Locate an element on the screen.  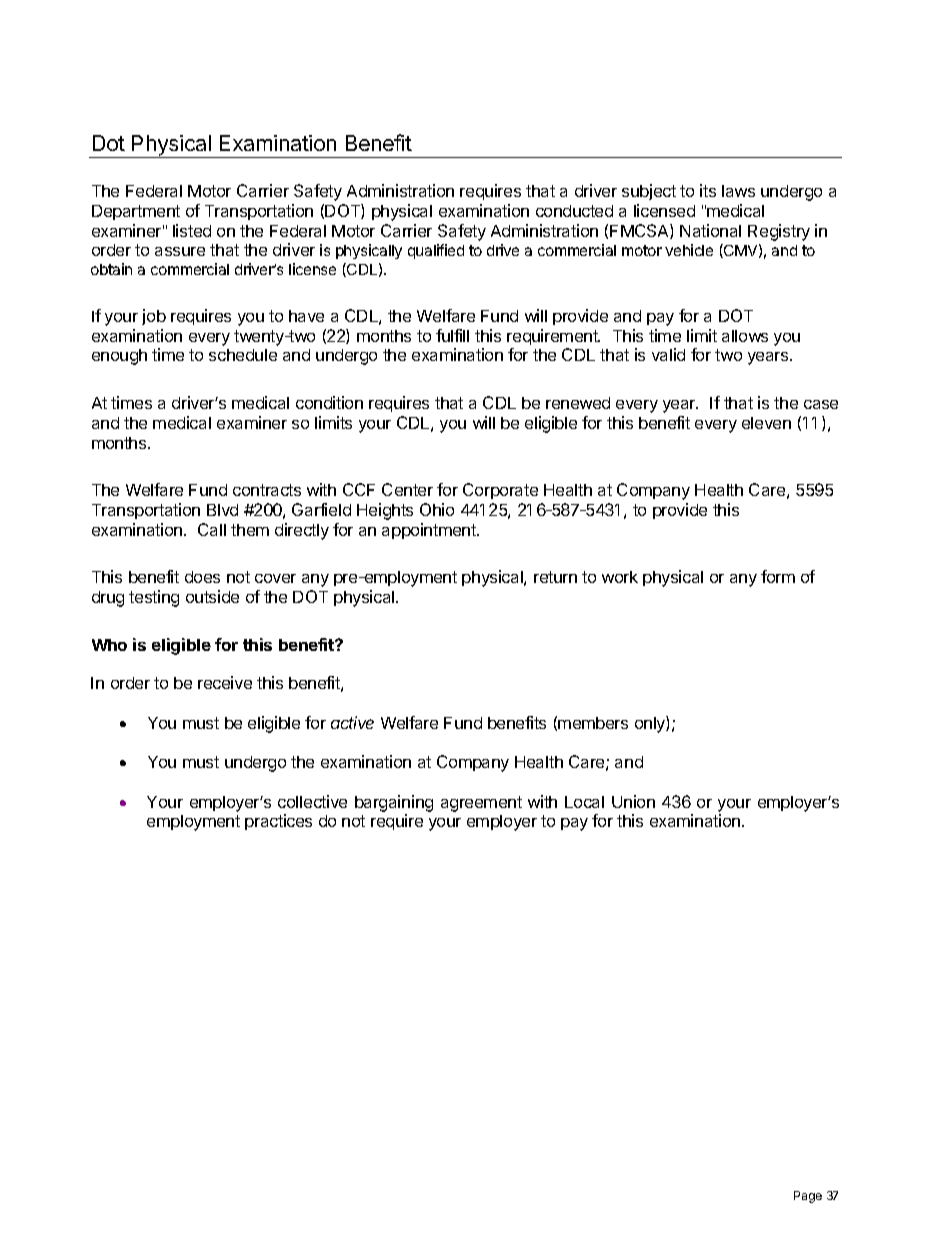
Page is located at coordinates (808, 1197).
